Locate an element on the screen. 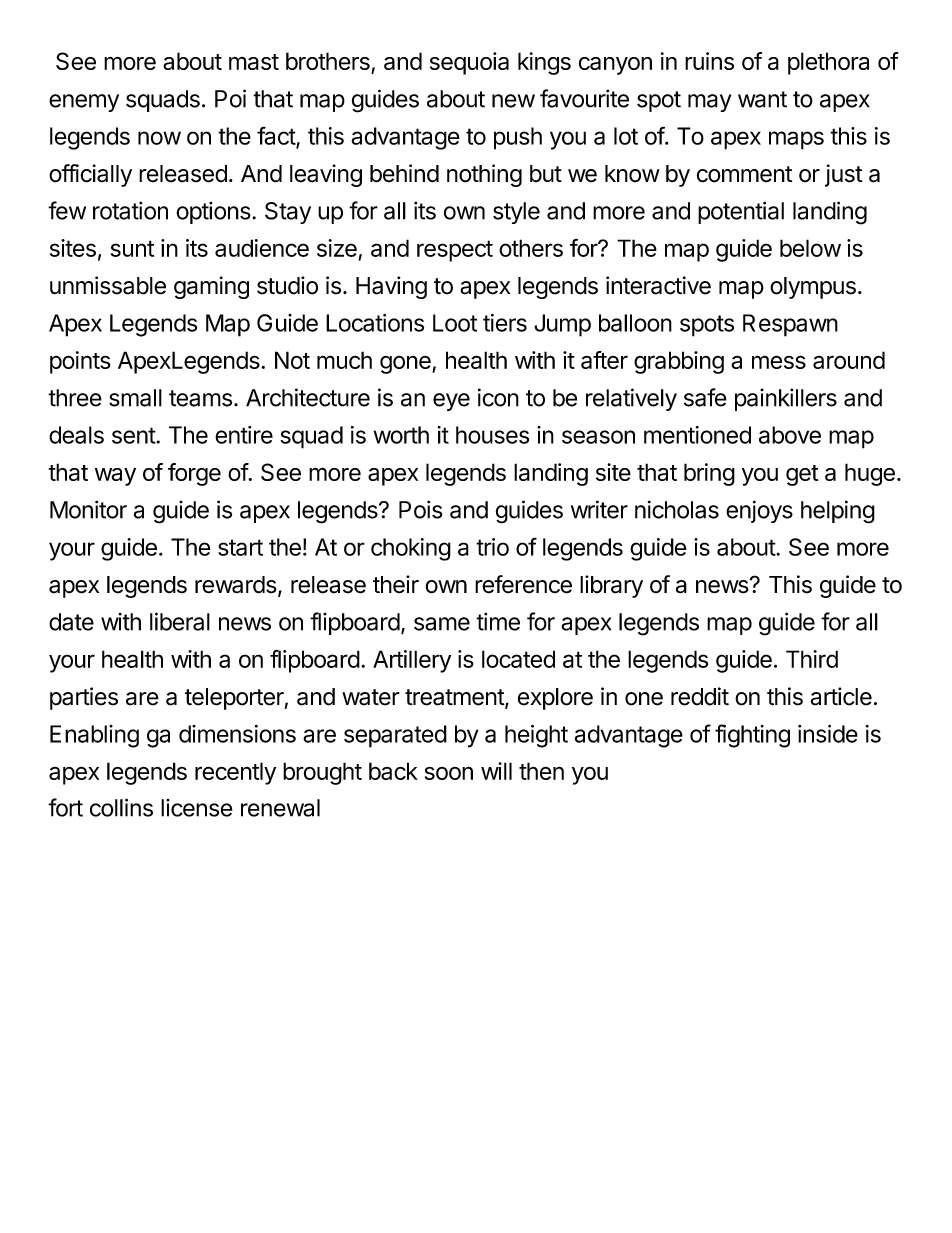 This screenshot has height=1233, width=952. houses is located at coordinates (492, 435).
